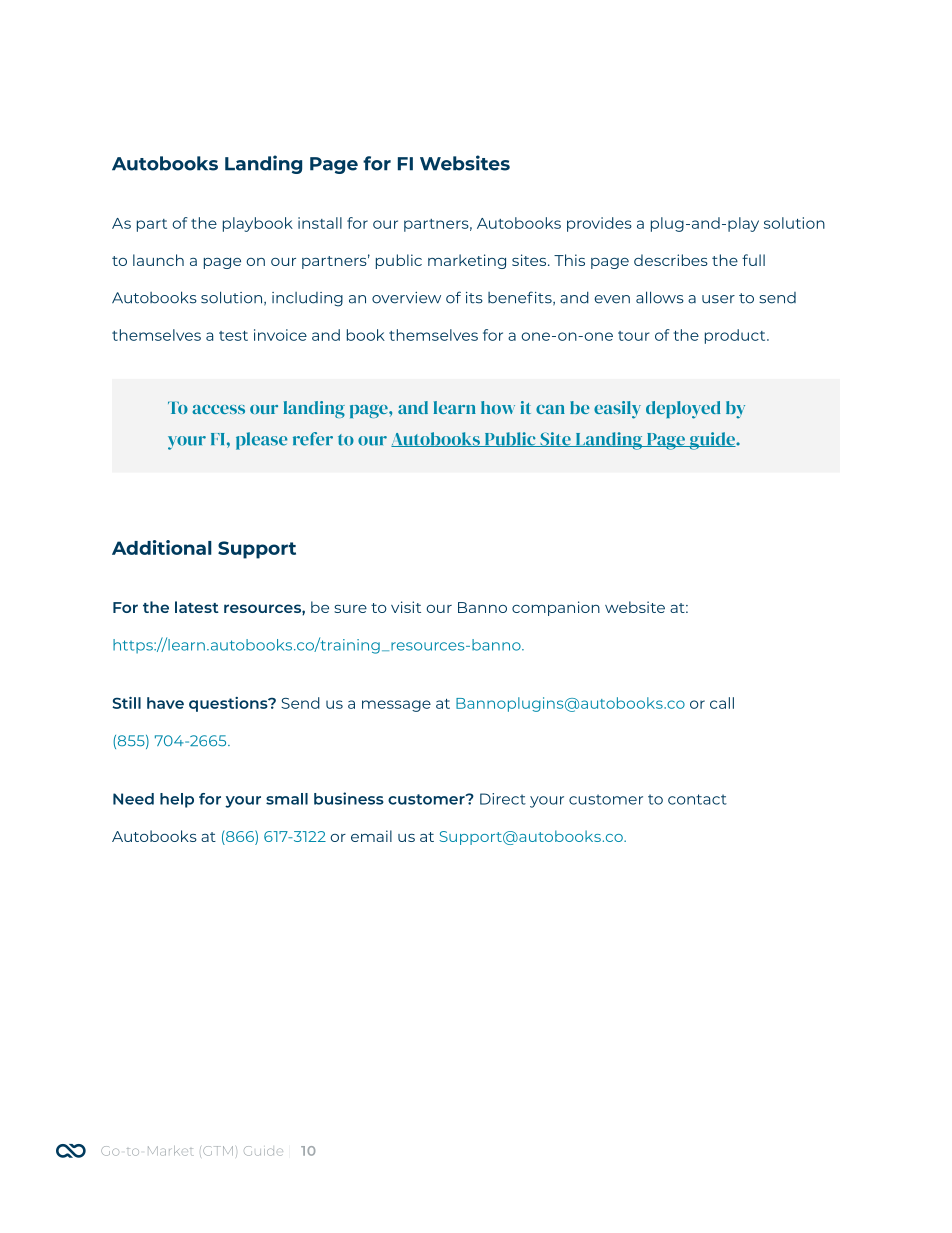 This image has height=1233, width=952. What do you see at coordinates (371, 836) in the image?
I see `email` at bounding box center [371, 836].
